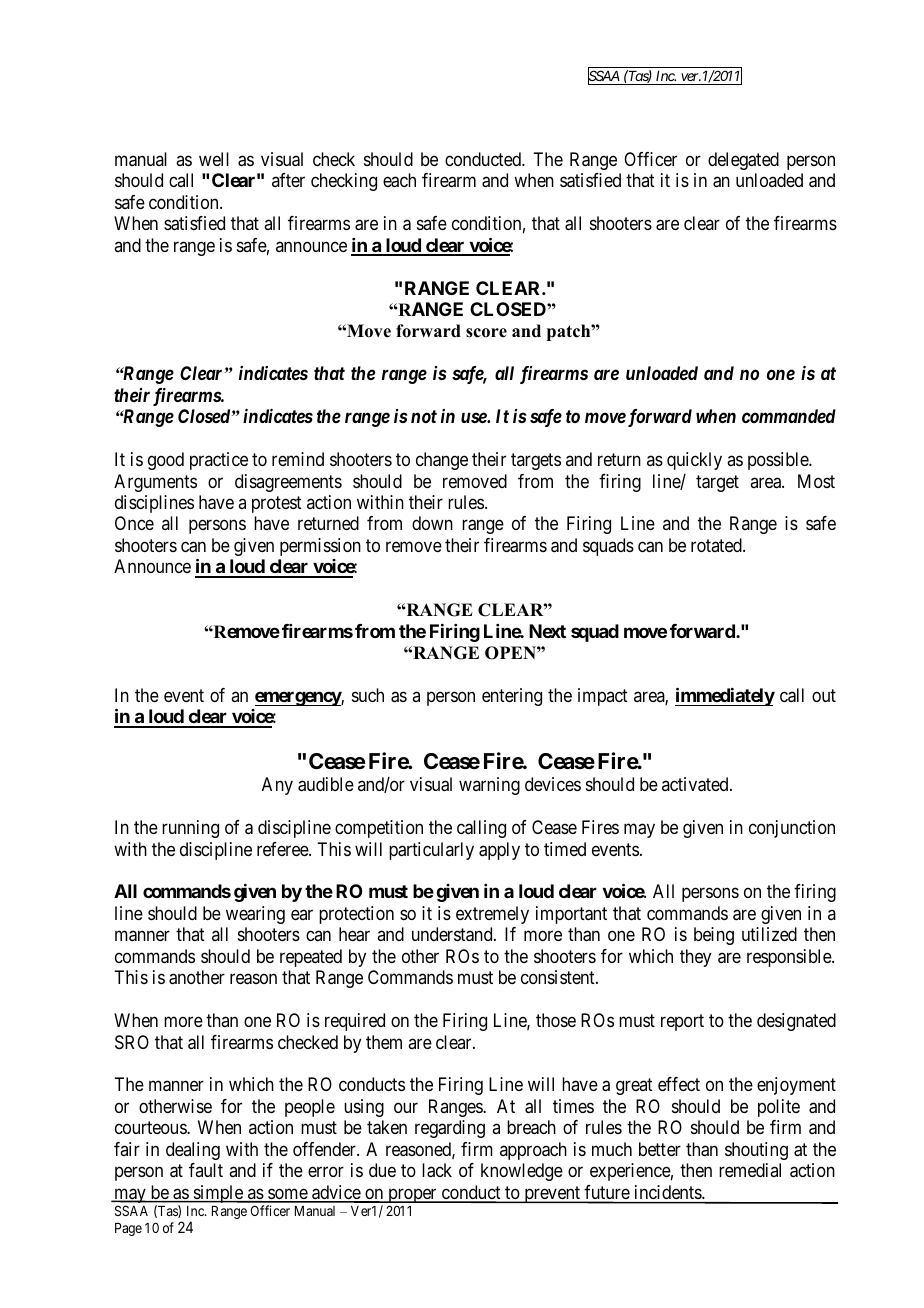  Describe the element at coordinates (218, 1194) in the screenshot. I see `simple` at that location.
